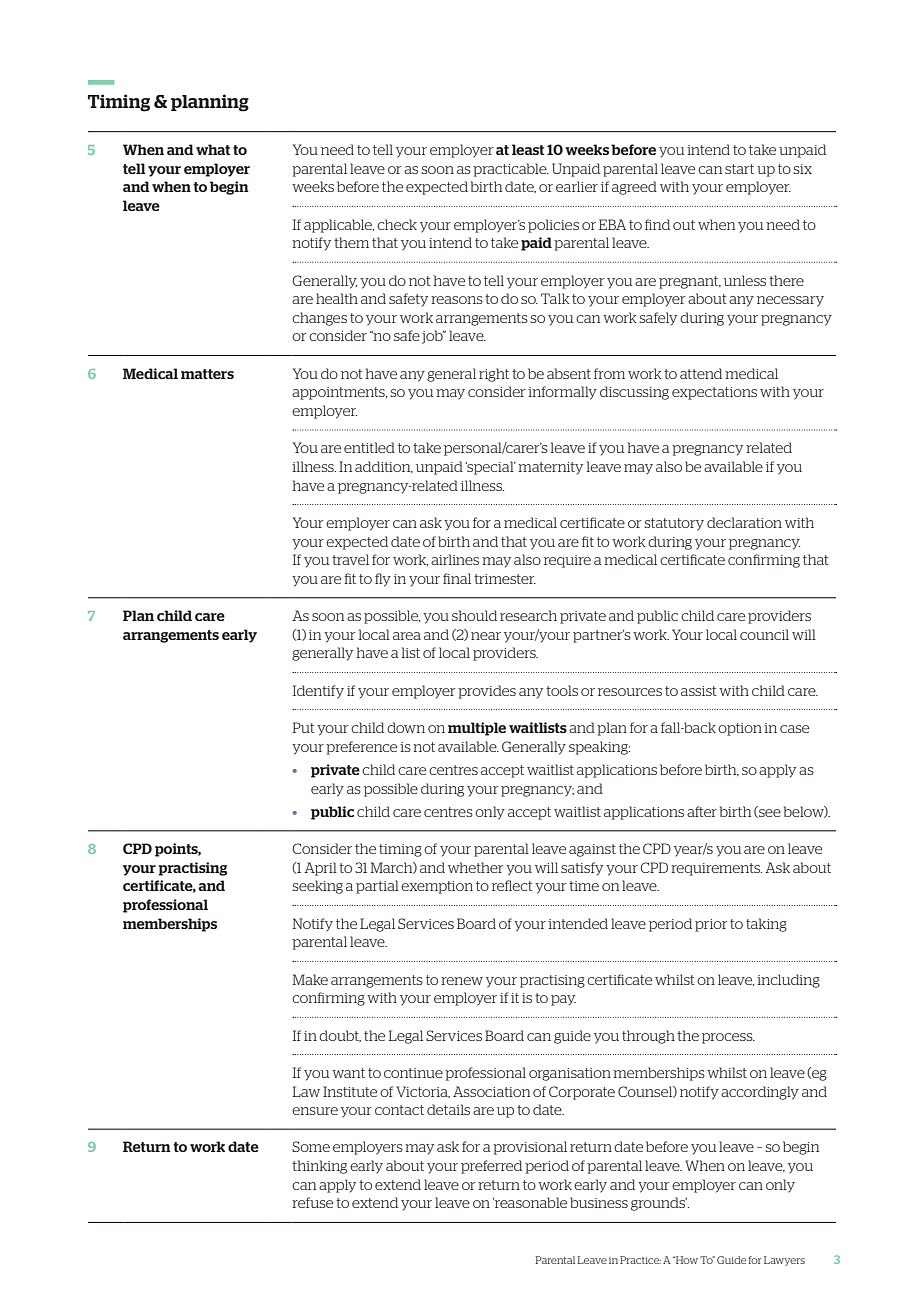 This screenshot has width=924, height=1308. I want to click on option, so click(740, 729).
